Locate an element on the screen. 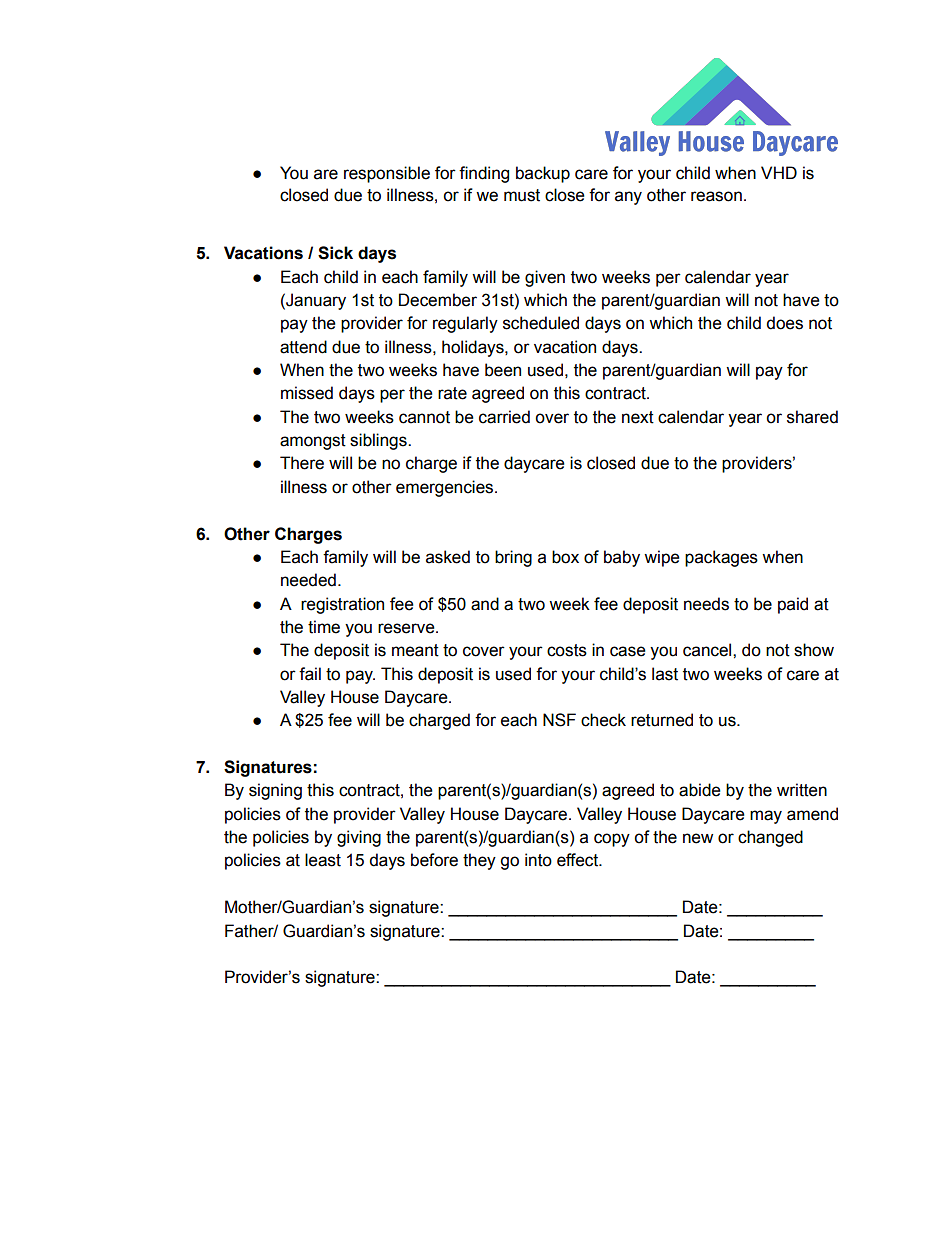  giving is located at coordinates (359, 838).
